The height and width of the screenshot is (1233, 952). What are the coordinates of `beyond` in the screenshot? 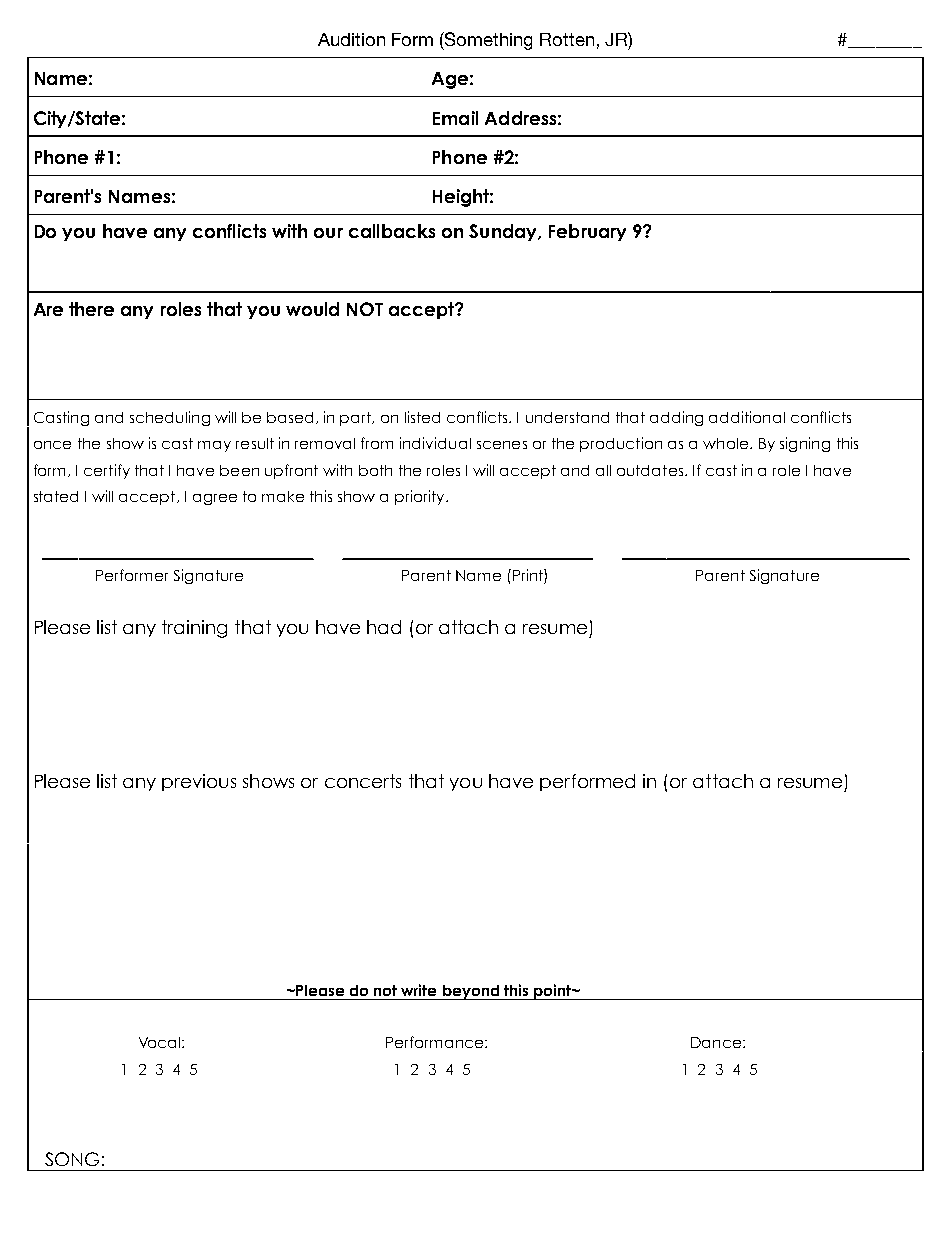 It's located at (471, 992).
